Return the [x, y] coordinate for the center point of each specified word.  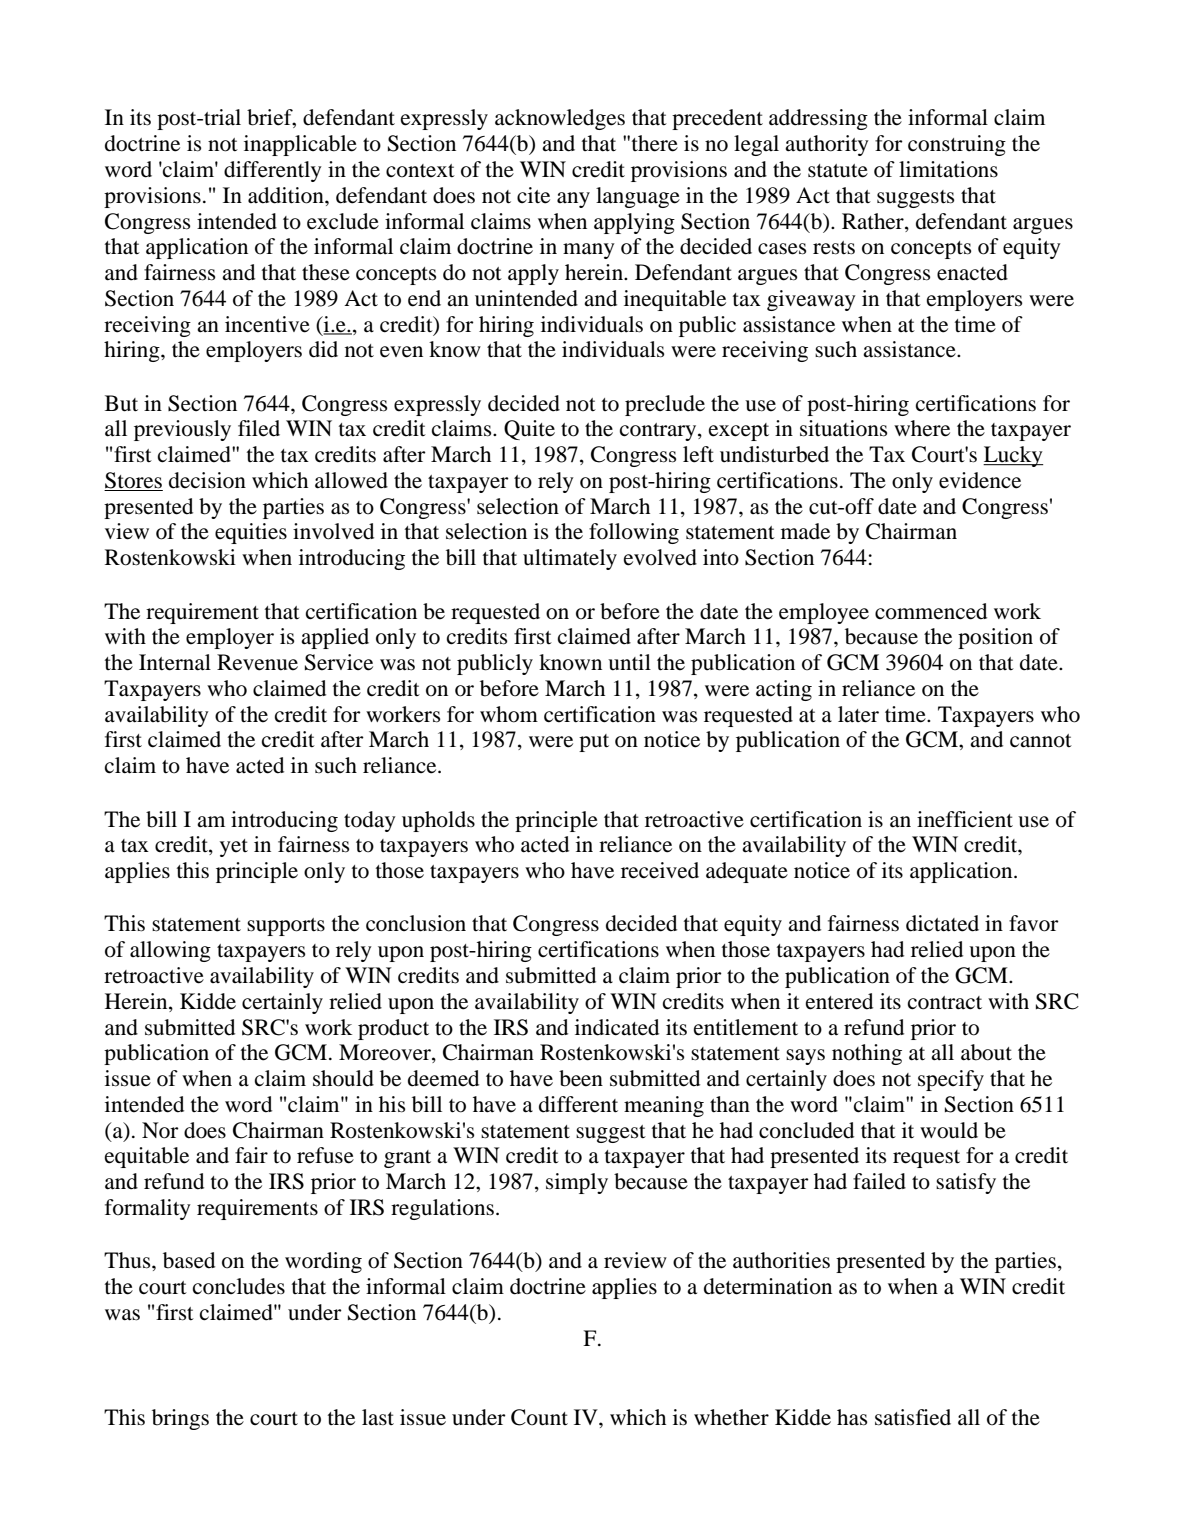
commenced [931, 611]
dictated [942, 923]
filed [259, 428]
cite [533, 195]
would [949, 1130]
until [629, 662]
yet [234, 848]
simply [577, 1183]
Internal [175, 662]
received [660, 870]
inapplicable [300, 145]
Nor [160, 1130]
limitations [948, 169]
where [922, 428]
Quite [529, 430]
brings [180, 1419]
